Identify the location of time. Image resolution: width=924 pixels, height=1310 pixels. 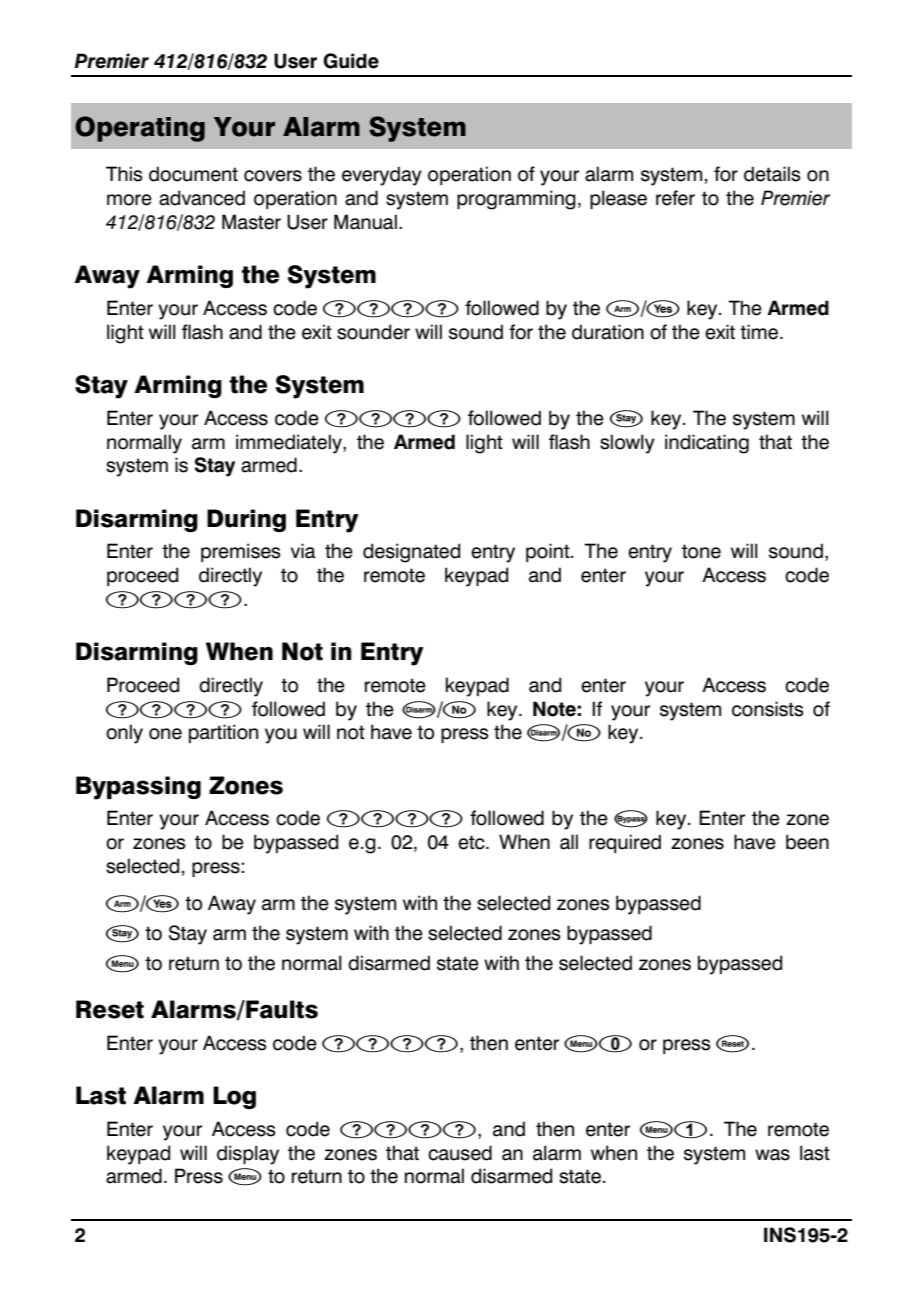
(760, 332).
